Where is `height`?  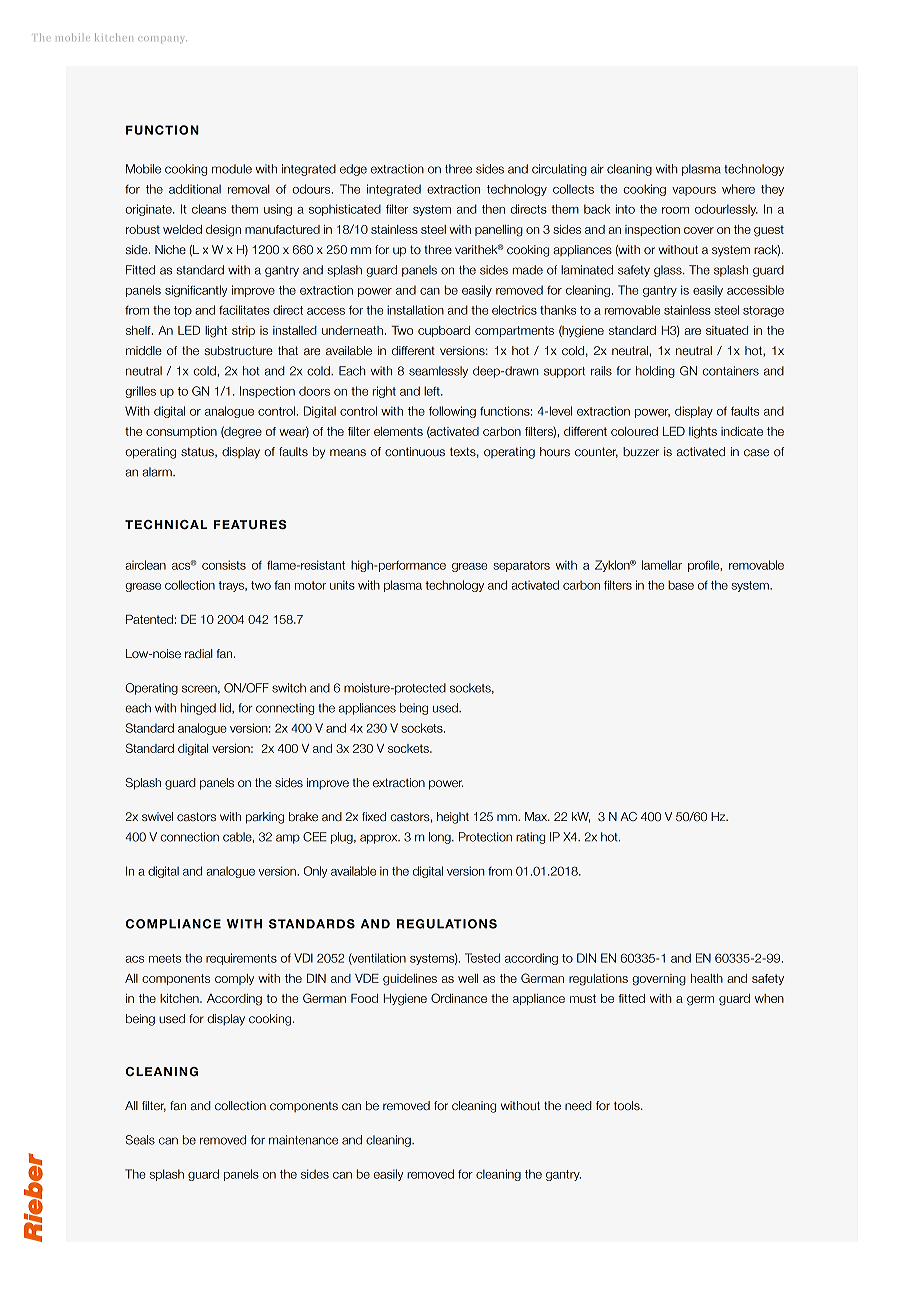 height is located at coordinates (453, 818).
